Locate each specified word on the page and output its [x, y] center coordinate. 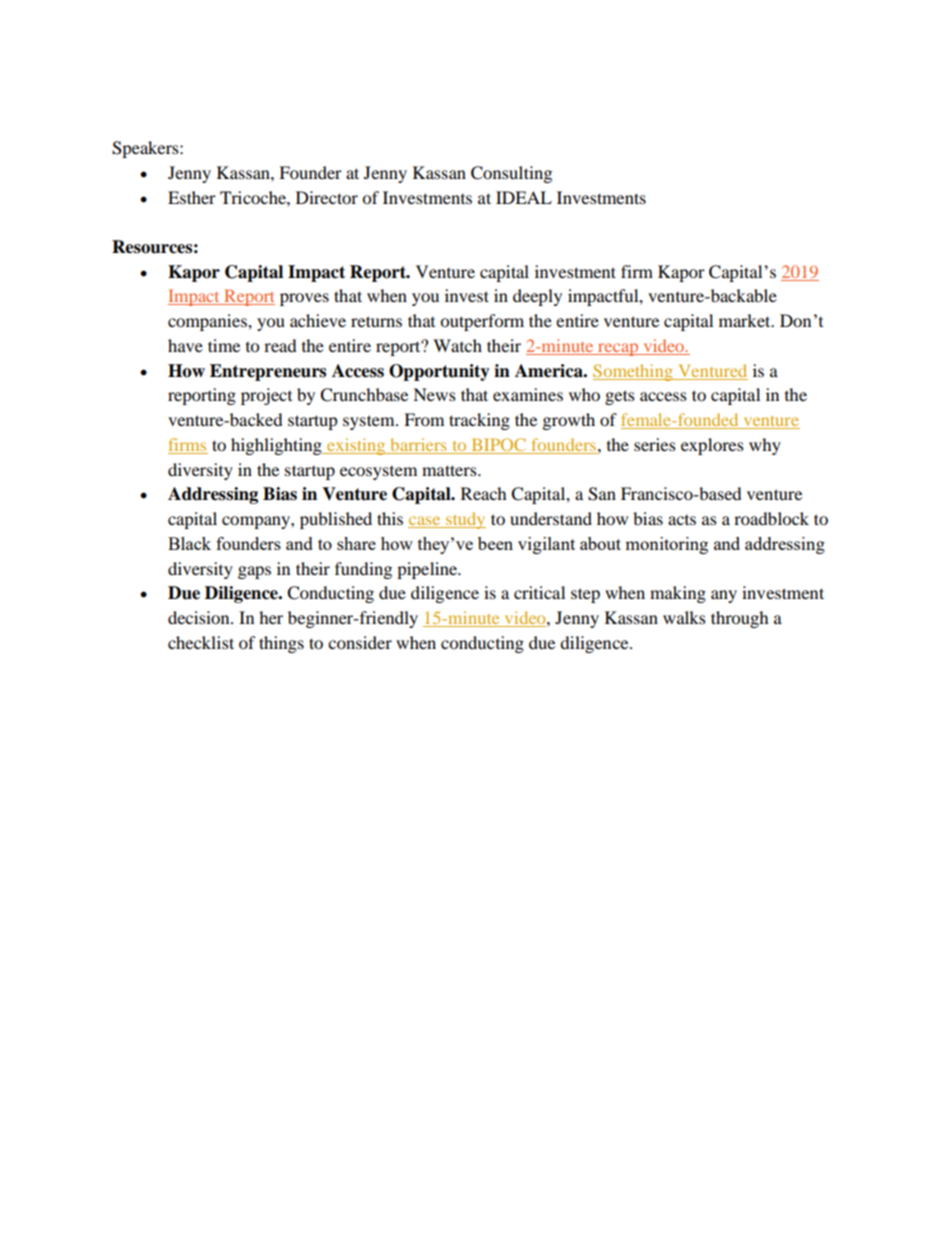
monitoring [666, 545]
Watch [457, 345]
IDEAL [524, 197]
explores [712, 446]
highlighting [277, 446]
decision [200, 617]
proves [304, 299]
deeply [537, 297]
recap [618, 349]
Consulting [511, 174]
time [224, 345]
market [746, 320]
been [495, 543]
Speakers [146, 149]
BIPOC [498, 446]
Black [189, 543]
